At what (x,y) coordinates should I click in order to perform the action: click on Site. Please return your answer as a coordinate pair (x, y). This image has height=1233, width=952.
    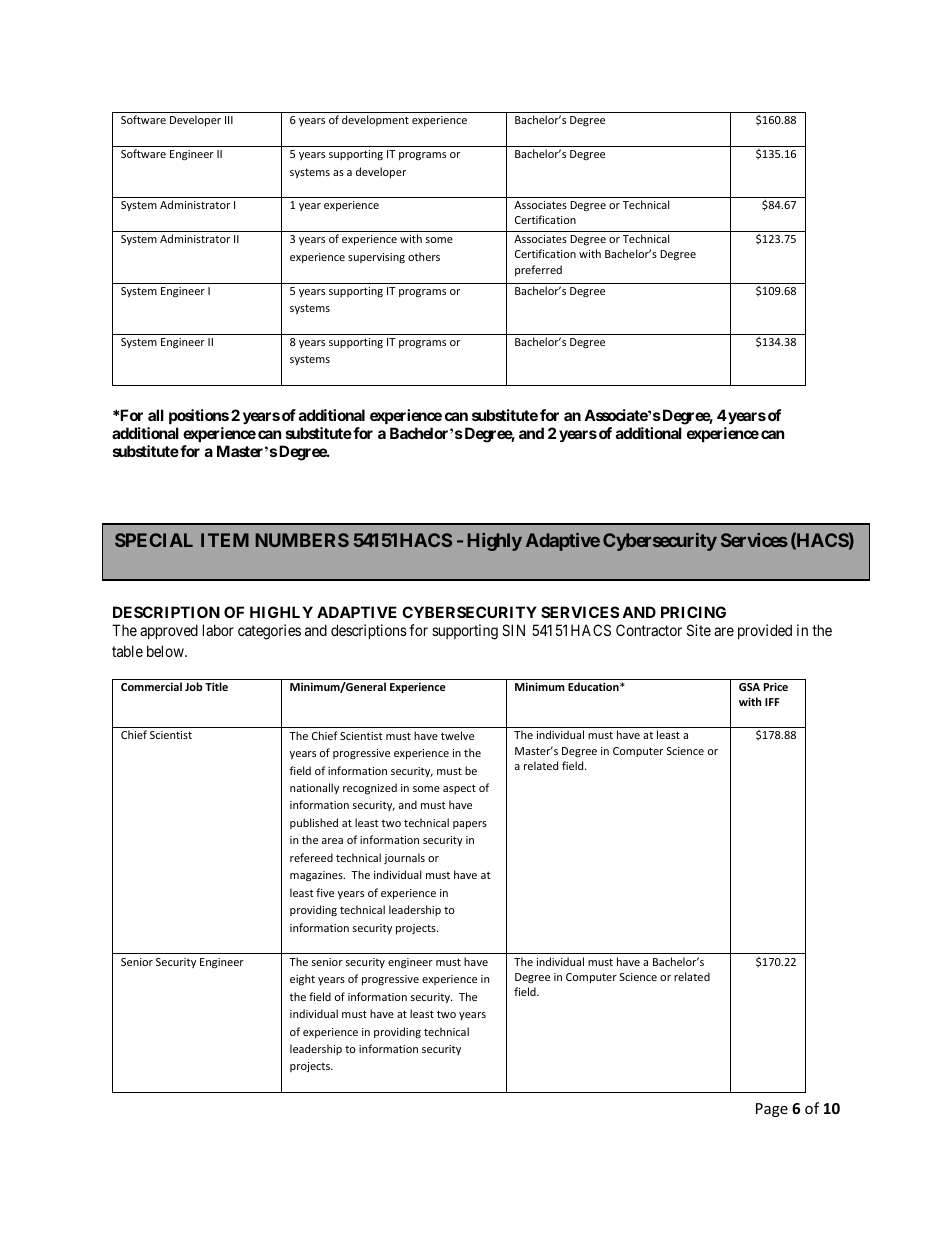
    Looking at the image, I should click on (699, 630).
